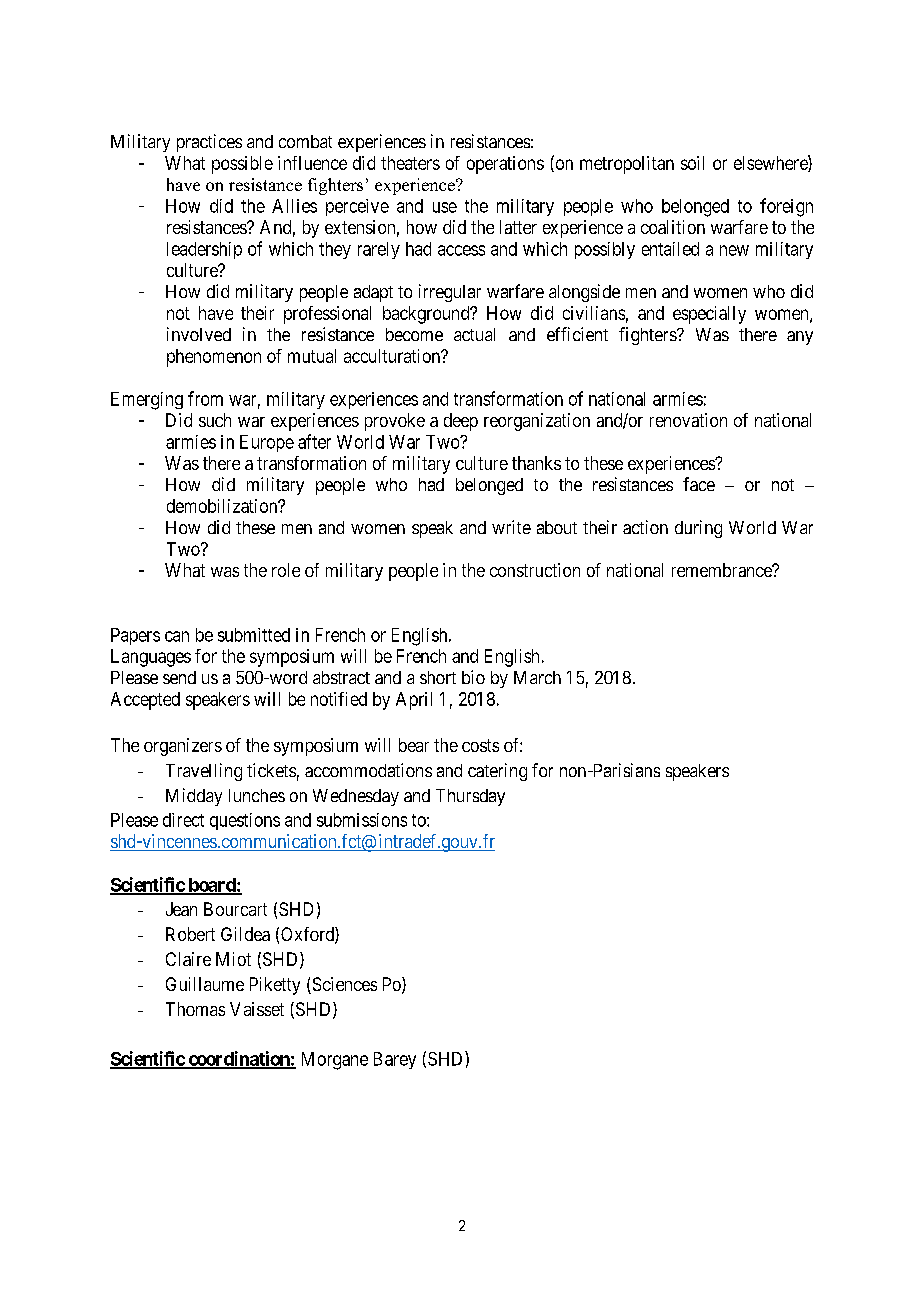 The width and height of the screenshot is (924, 1308). I want to click on Travelling, so click(204, 772).
